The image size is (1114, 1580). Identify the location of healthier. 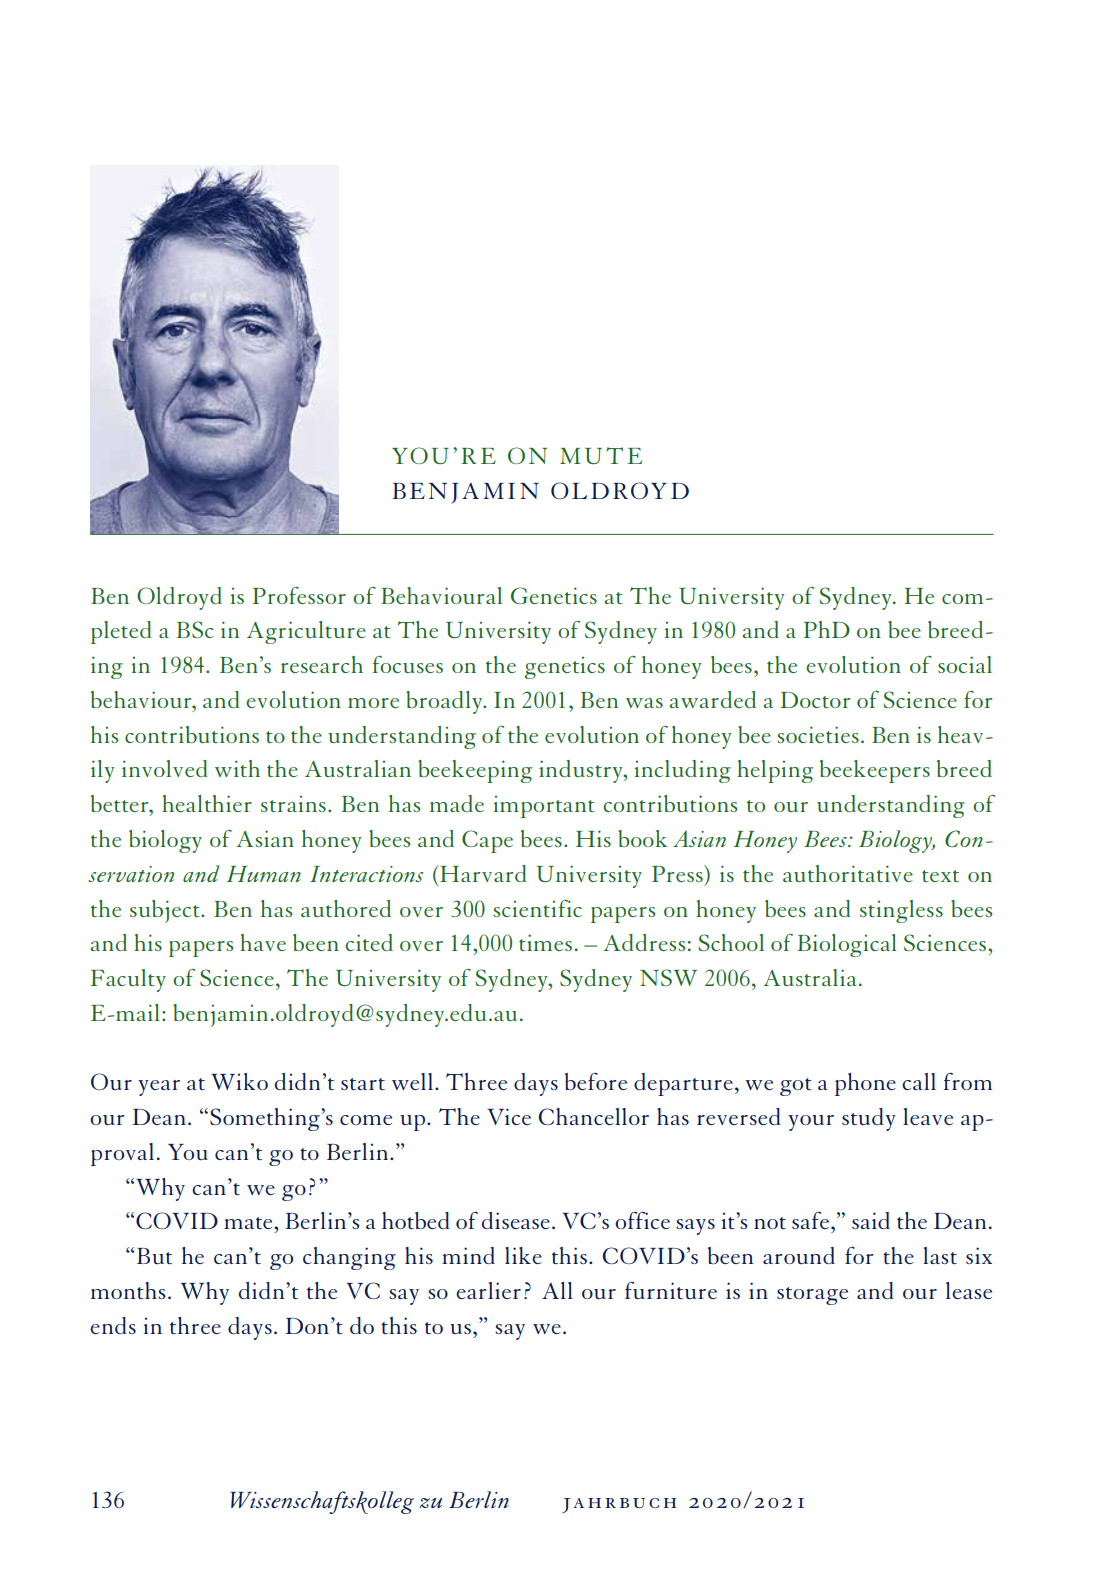
(207, 803).
